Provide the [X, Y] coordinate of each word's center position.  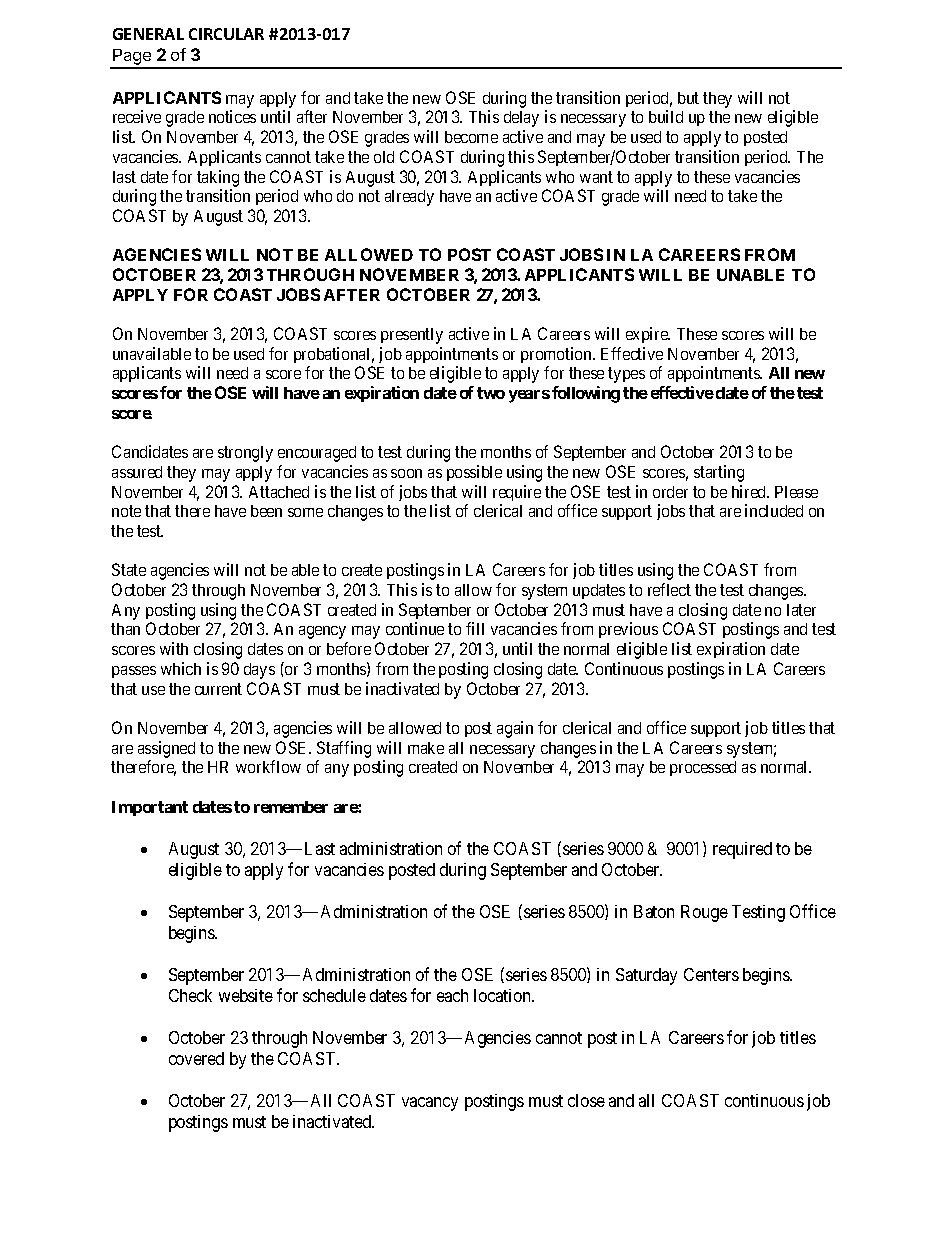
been [266, 511]
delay [521, 119]
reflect [669, 589]
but [688, 98]
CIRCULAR [226, 34]
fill [475, 628]
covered [196, 1058]
